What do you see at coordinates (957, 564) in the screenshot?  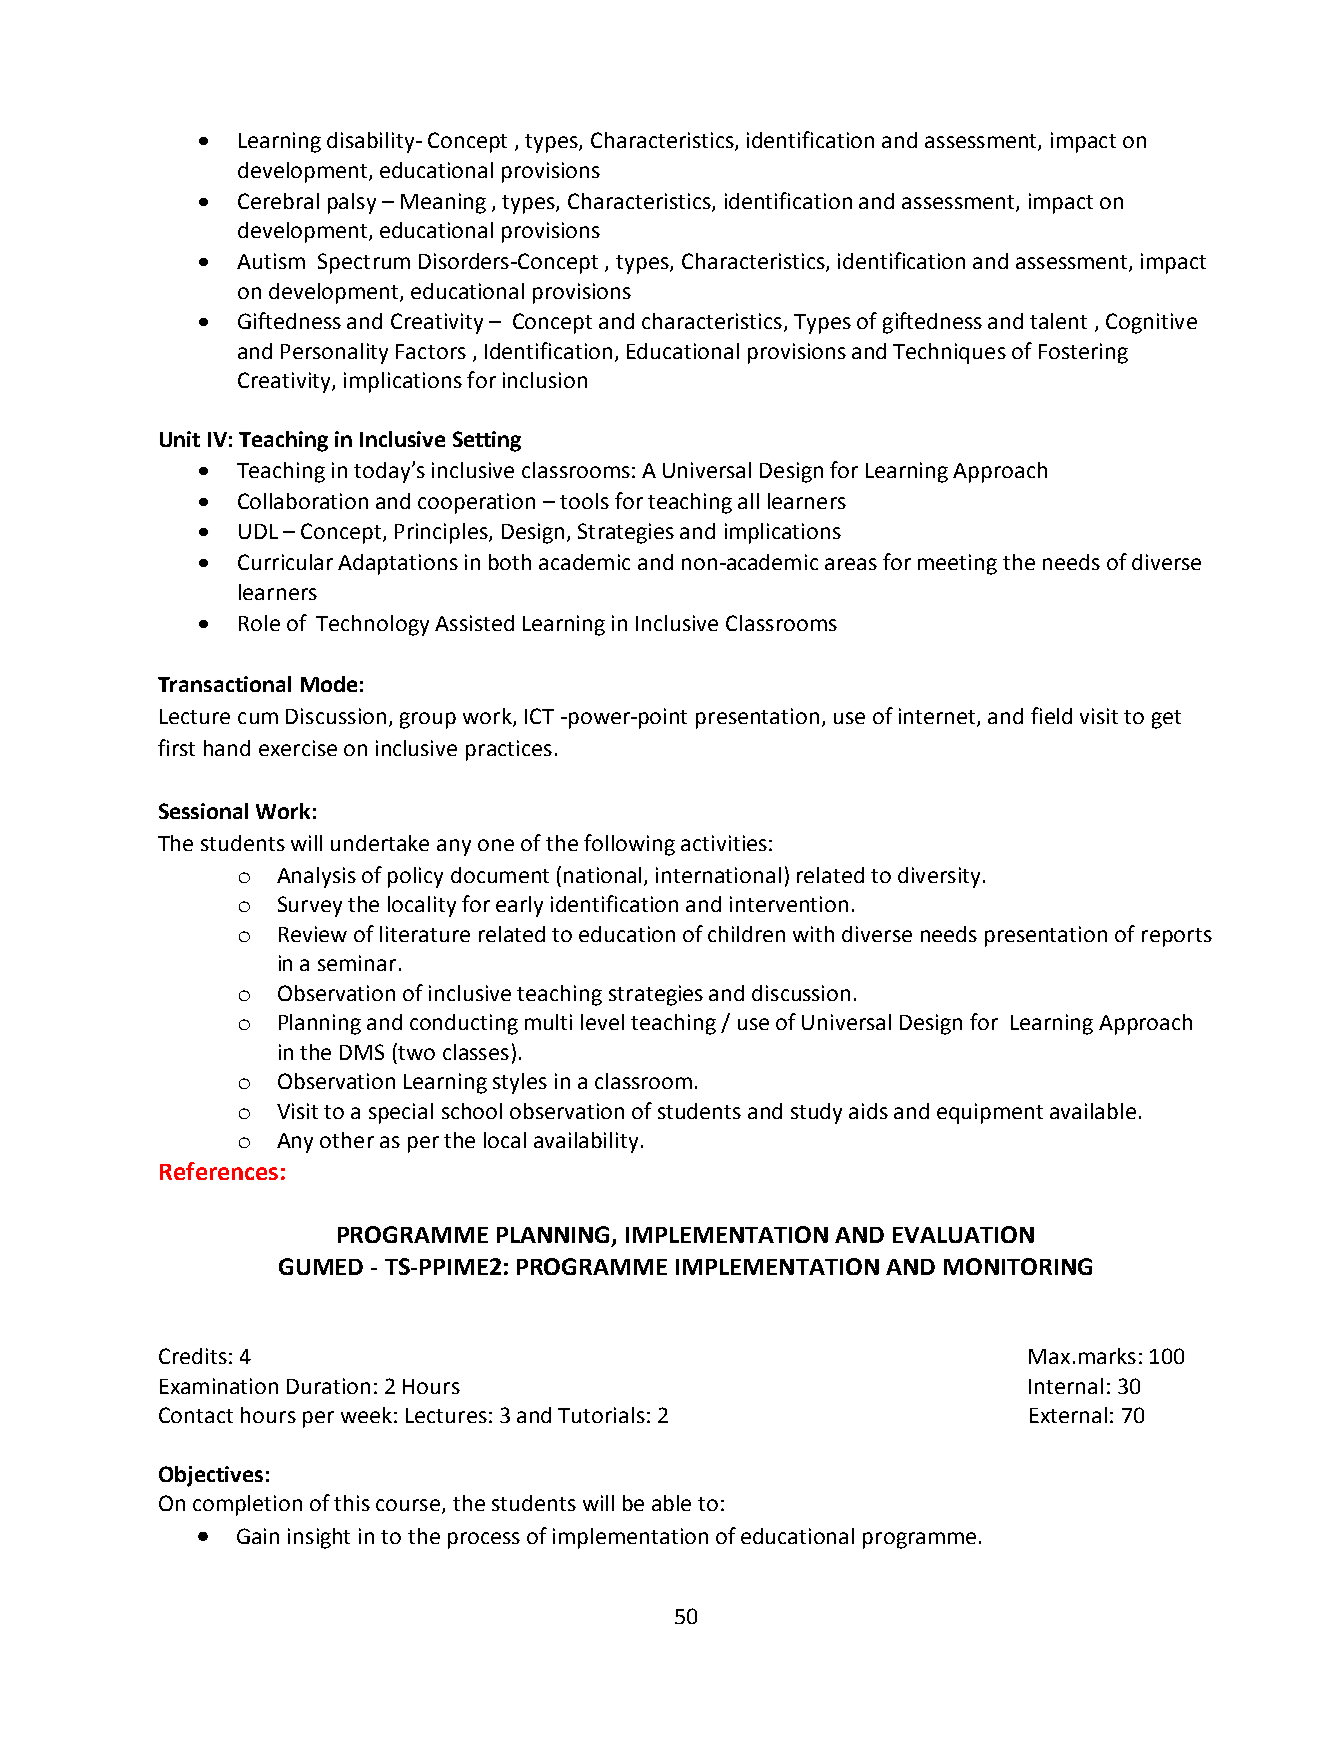 I see `meeting` at bounding box center [957, 564].
